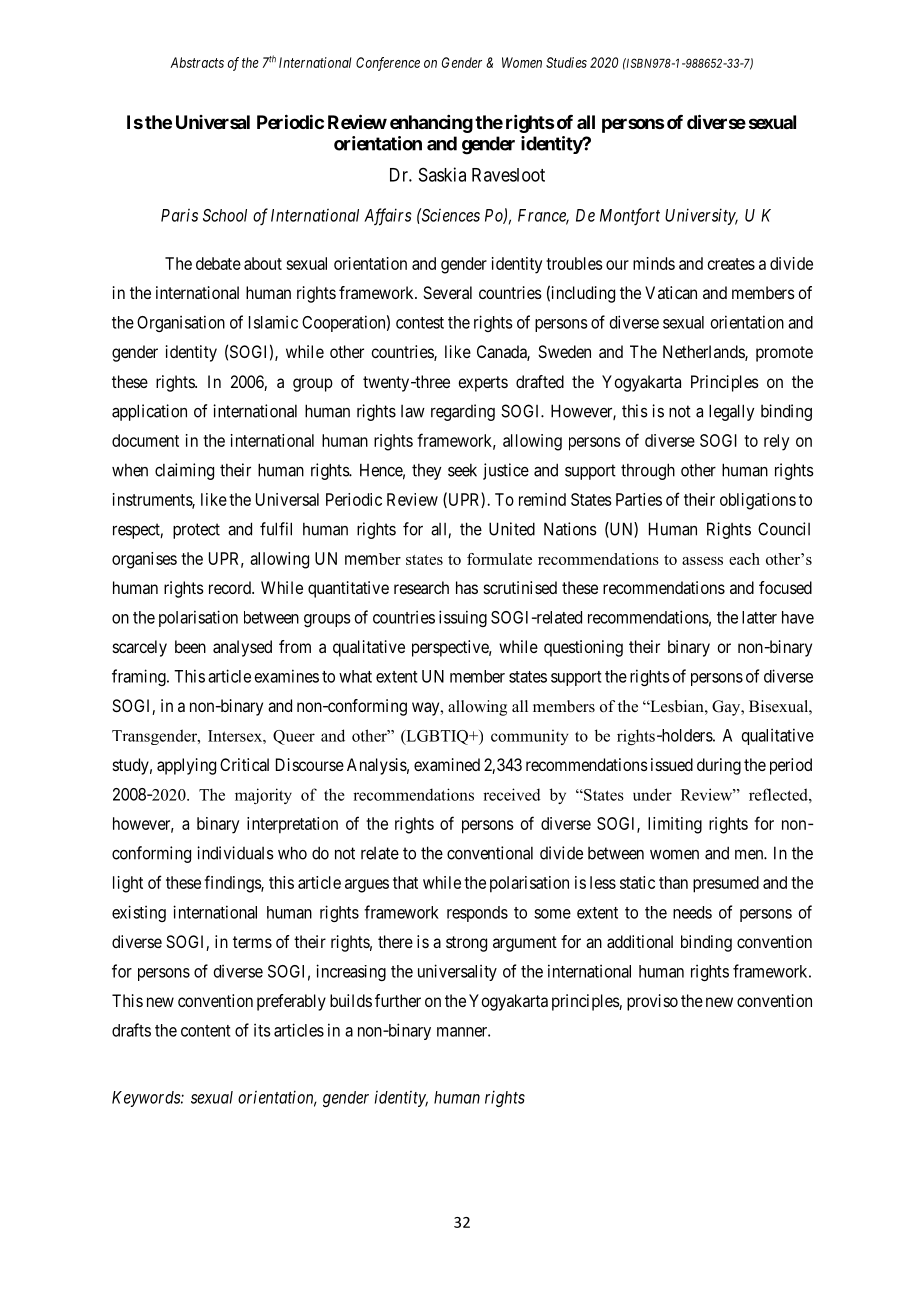  I want to click on assess, so click(702, 561).
